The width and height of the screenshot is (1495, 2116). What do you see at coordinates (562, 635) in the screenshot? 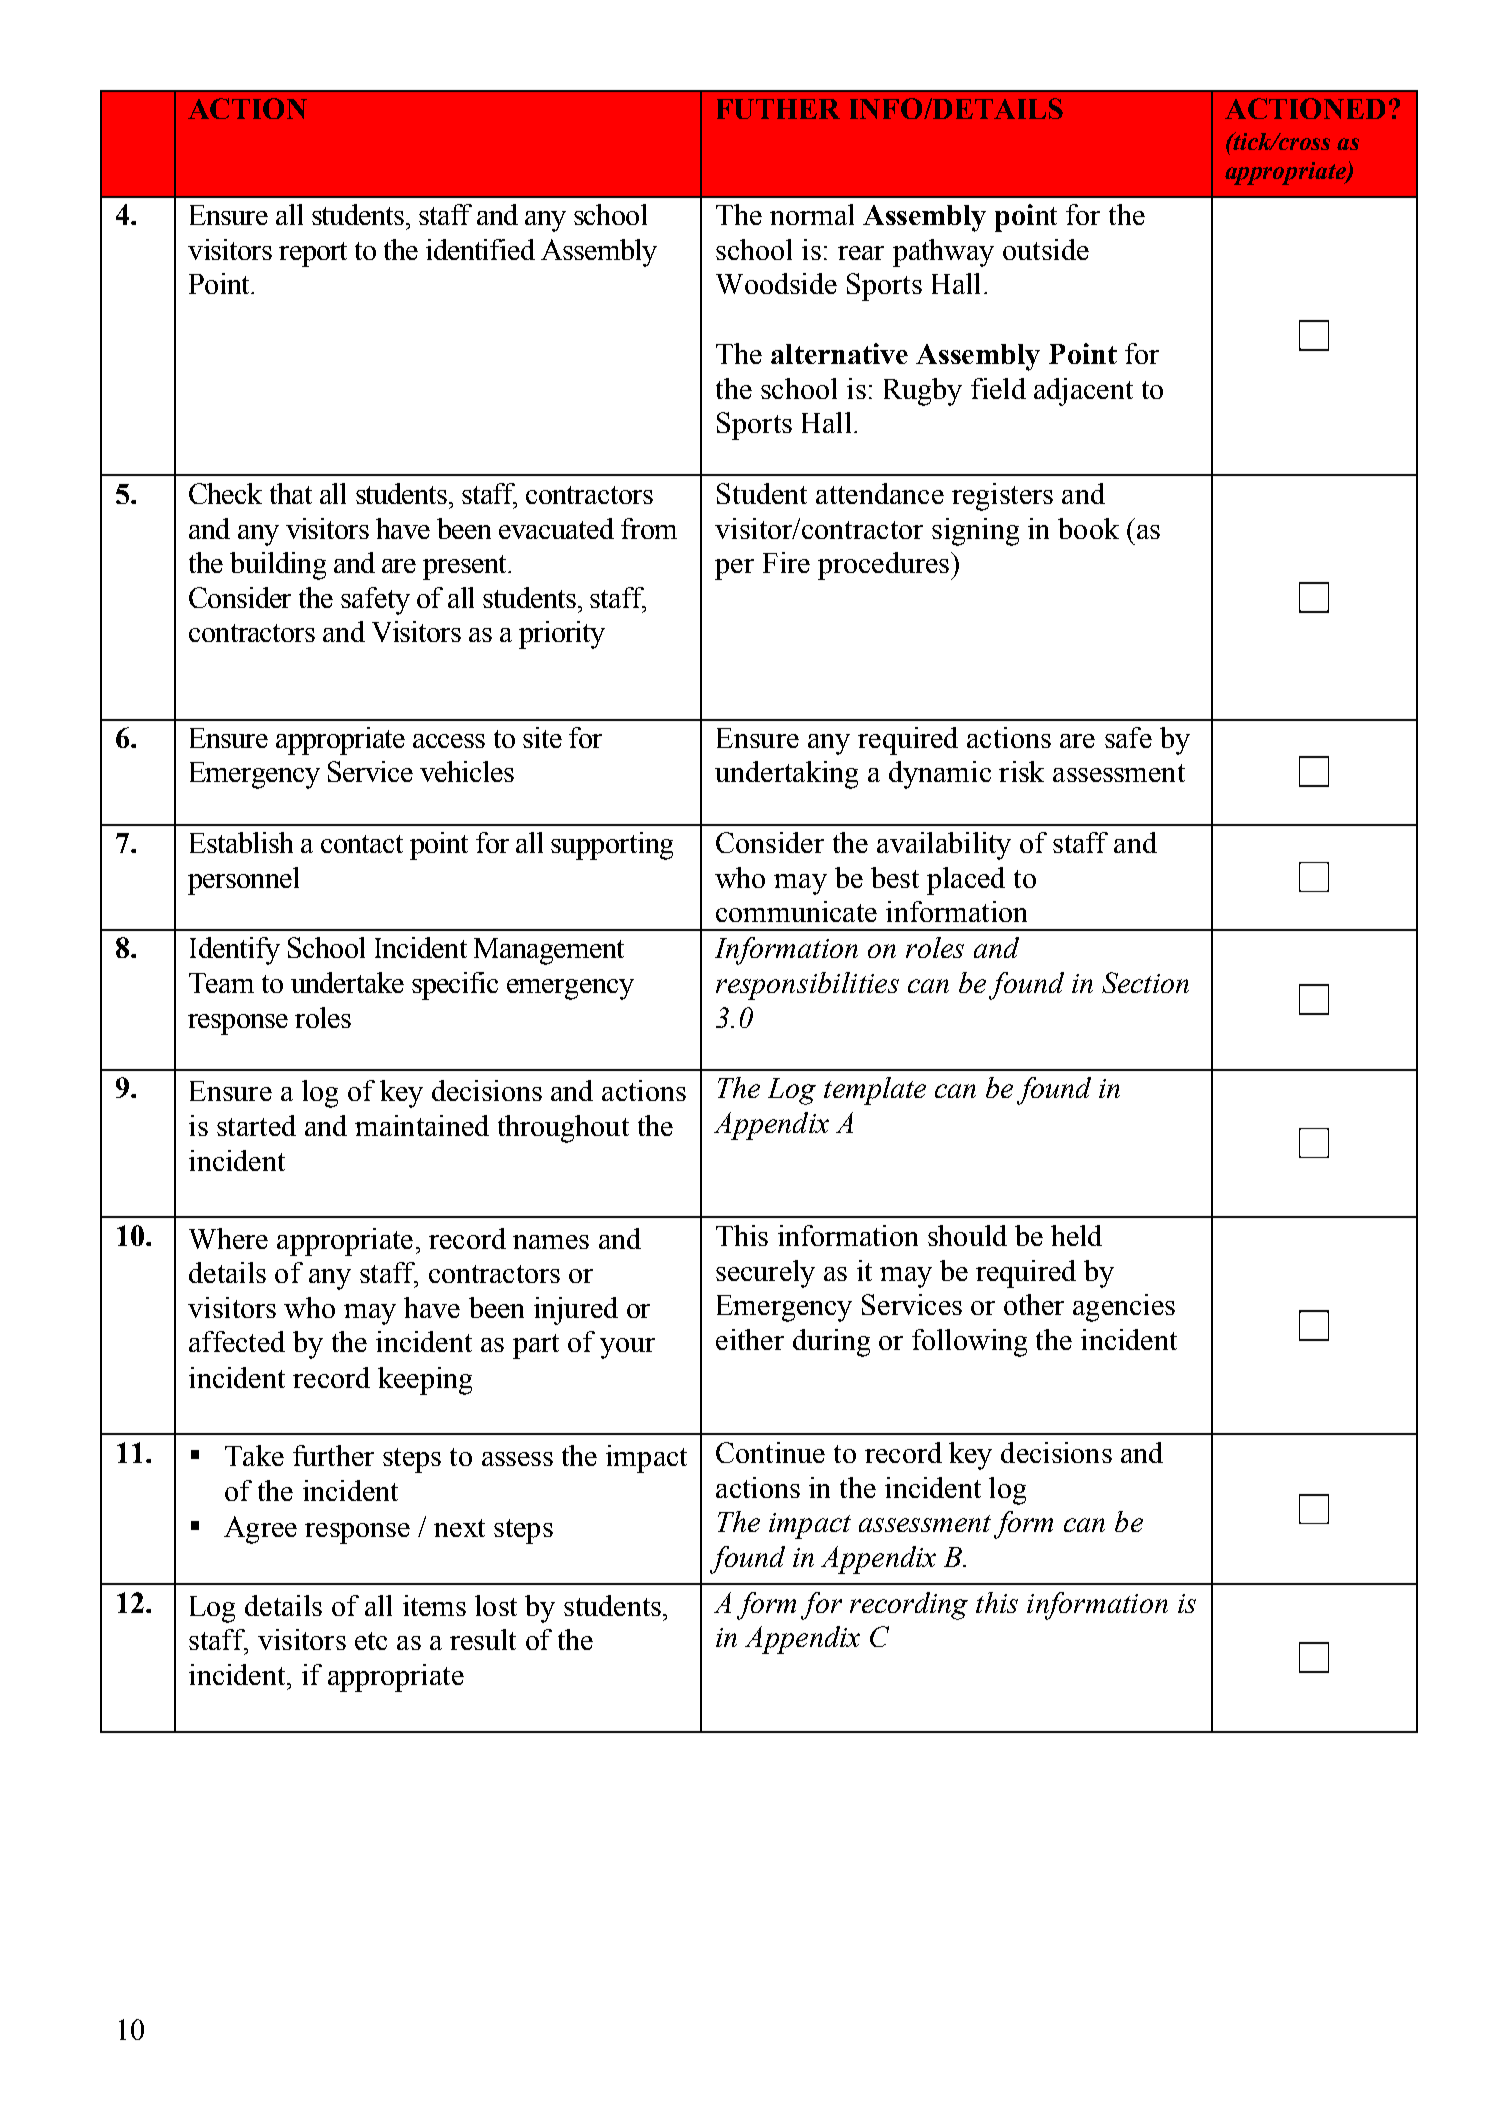
I see `priority` at bounding box center [562, 635].
